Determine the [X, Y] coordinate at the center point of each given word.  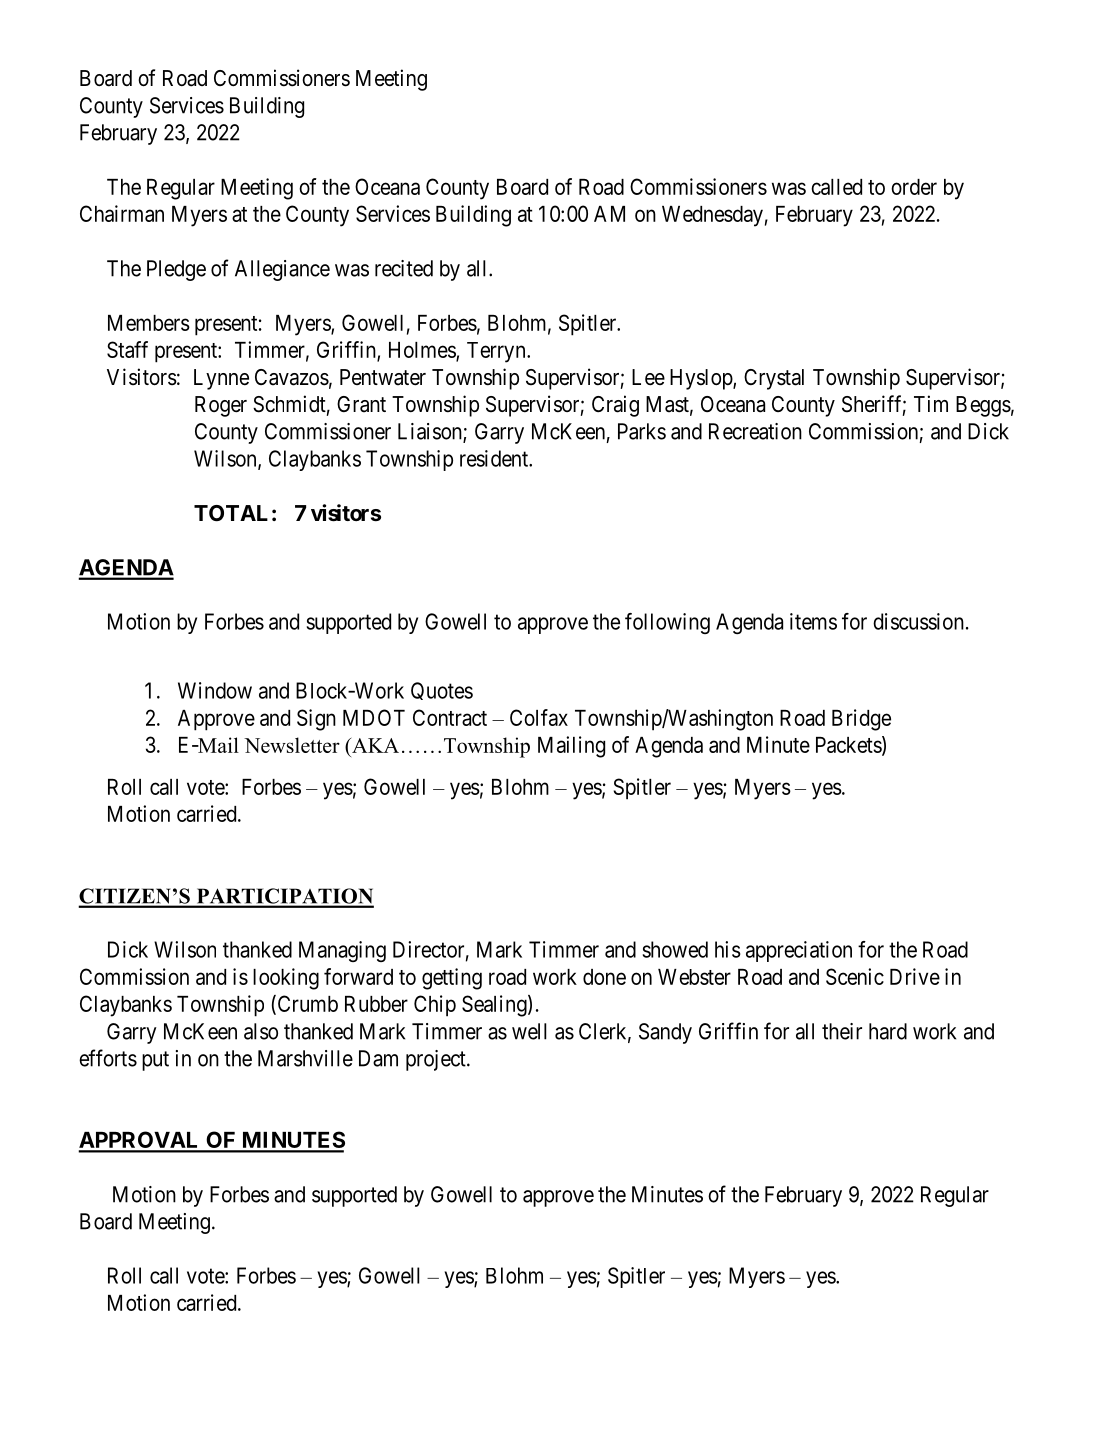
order [914, 187]
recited [404, 268]
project [437, 1060]
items [813, 621]
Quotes [442, 691]
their [842, 1031]
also [261, 1031]
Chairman [122, 213]
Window [215, 690]
